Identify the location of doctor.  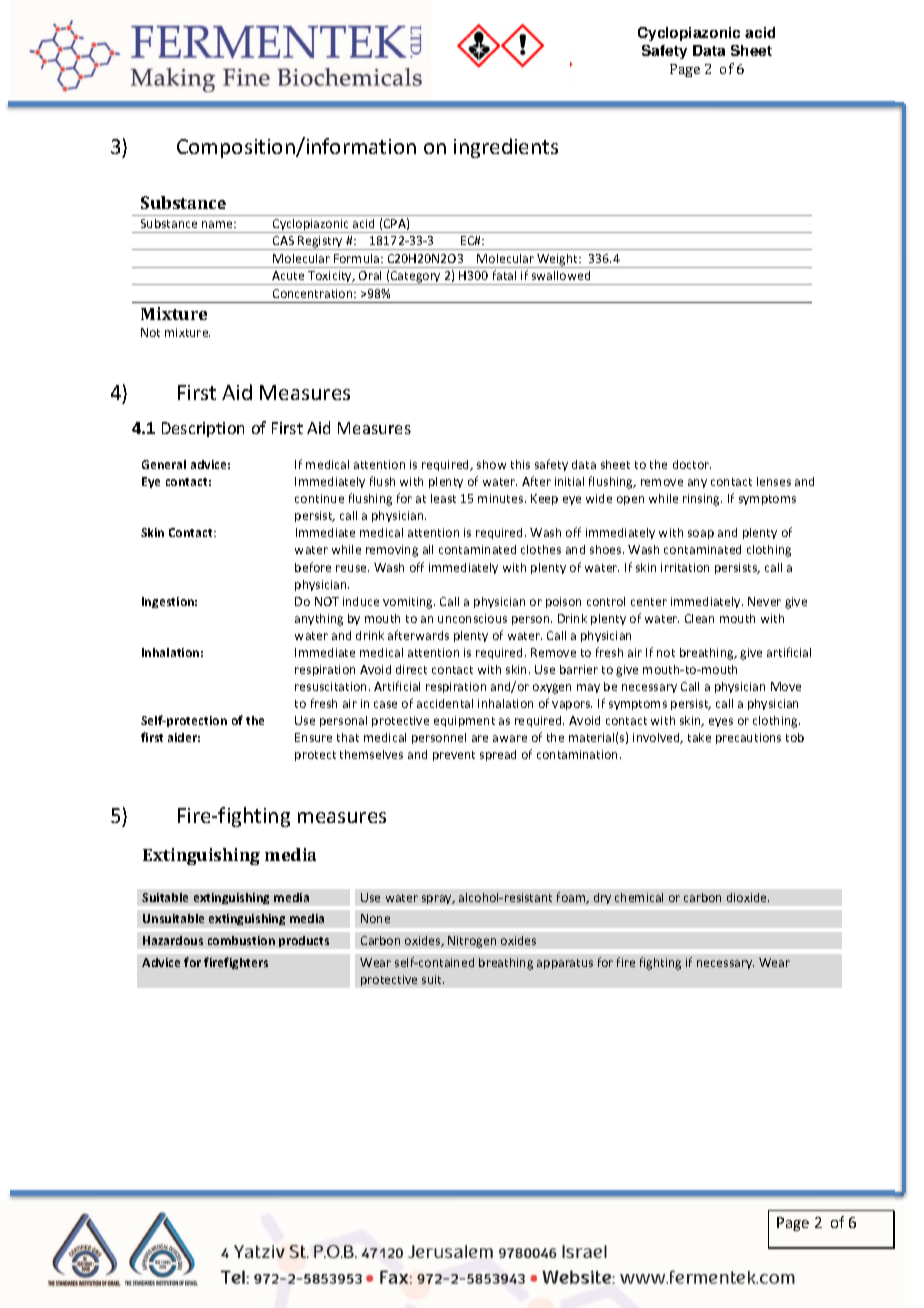
(692, 464).
